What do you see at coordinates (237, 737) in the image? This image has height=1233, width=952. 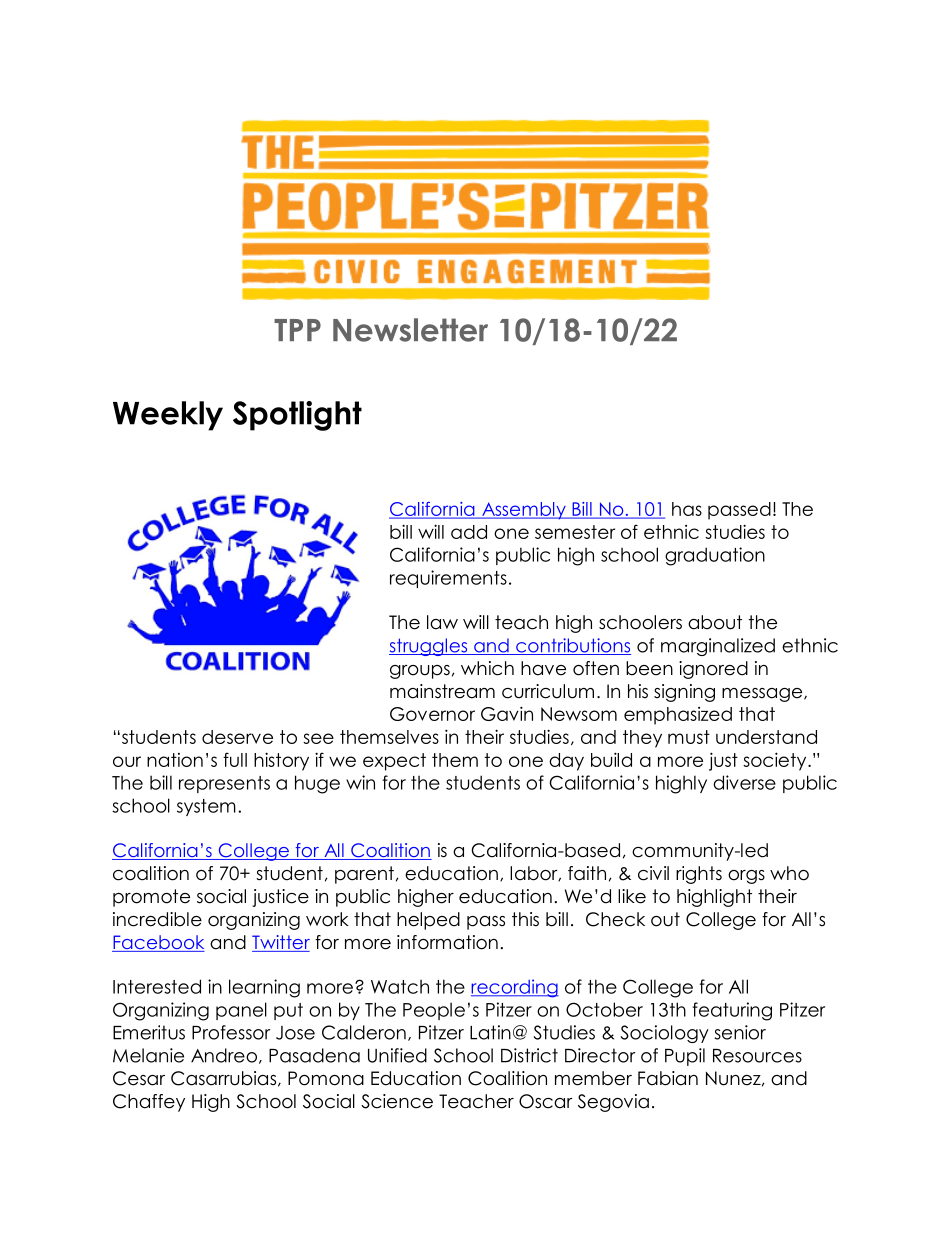 I see `deserve` at bounding box center [237, 737].
